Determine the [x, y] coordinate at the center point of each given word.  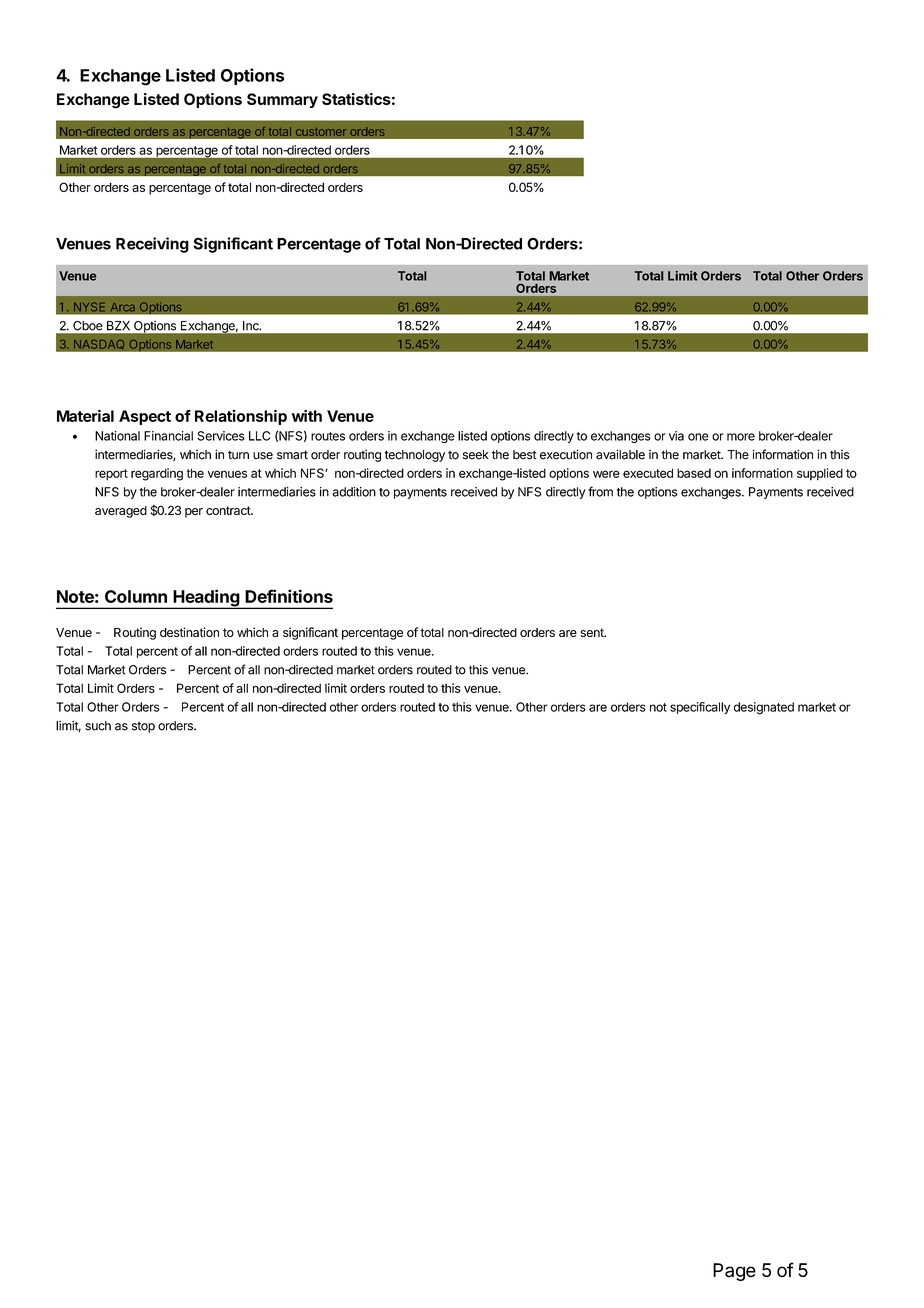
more [741, 437]
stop [143, 727]
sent [593, 632]
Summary [282, 100]
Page [734, 1272]
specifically [700, 708]
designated [764, 708]
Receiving [152, 245]
